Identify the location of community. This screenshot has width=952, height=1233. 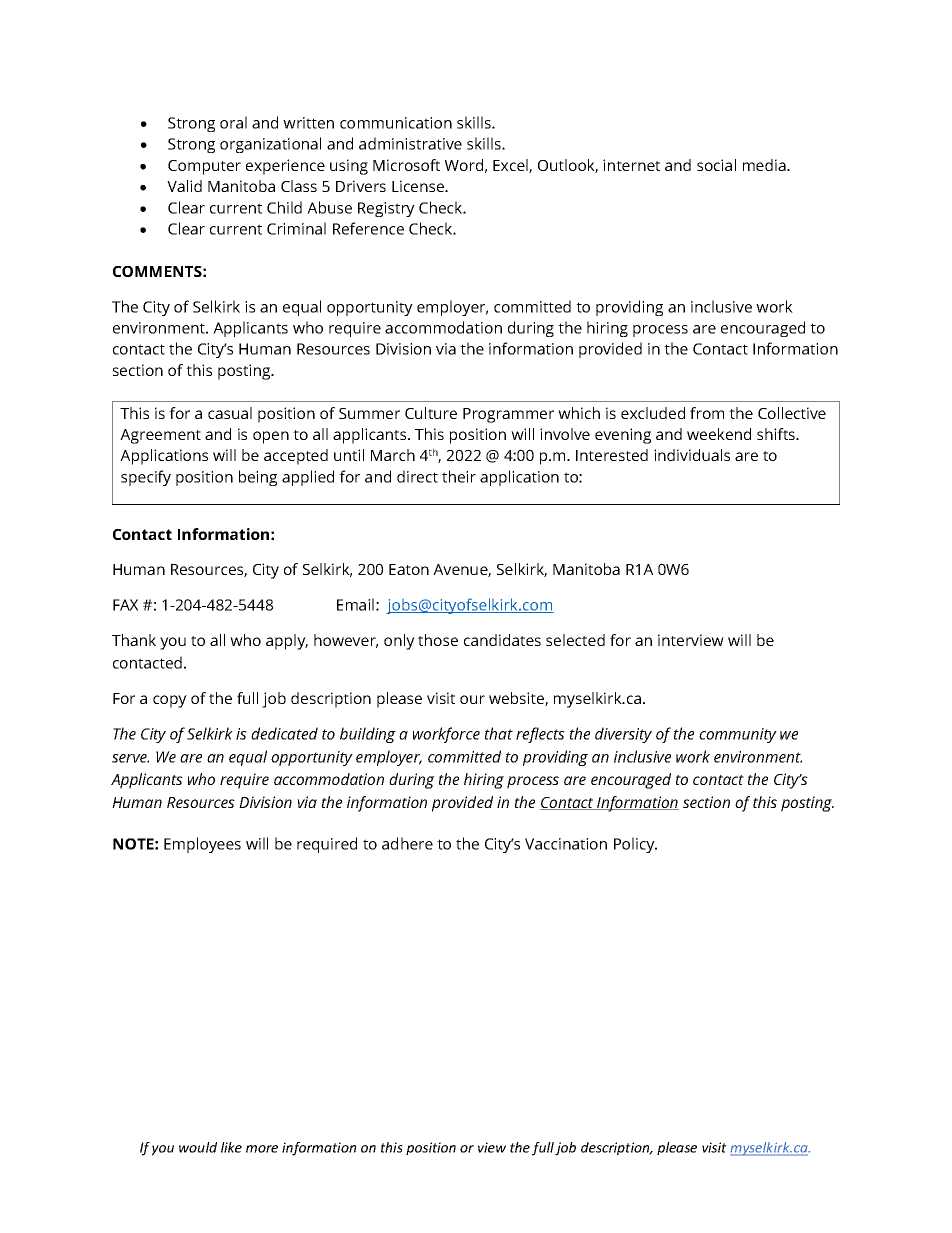
(738, 735).
